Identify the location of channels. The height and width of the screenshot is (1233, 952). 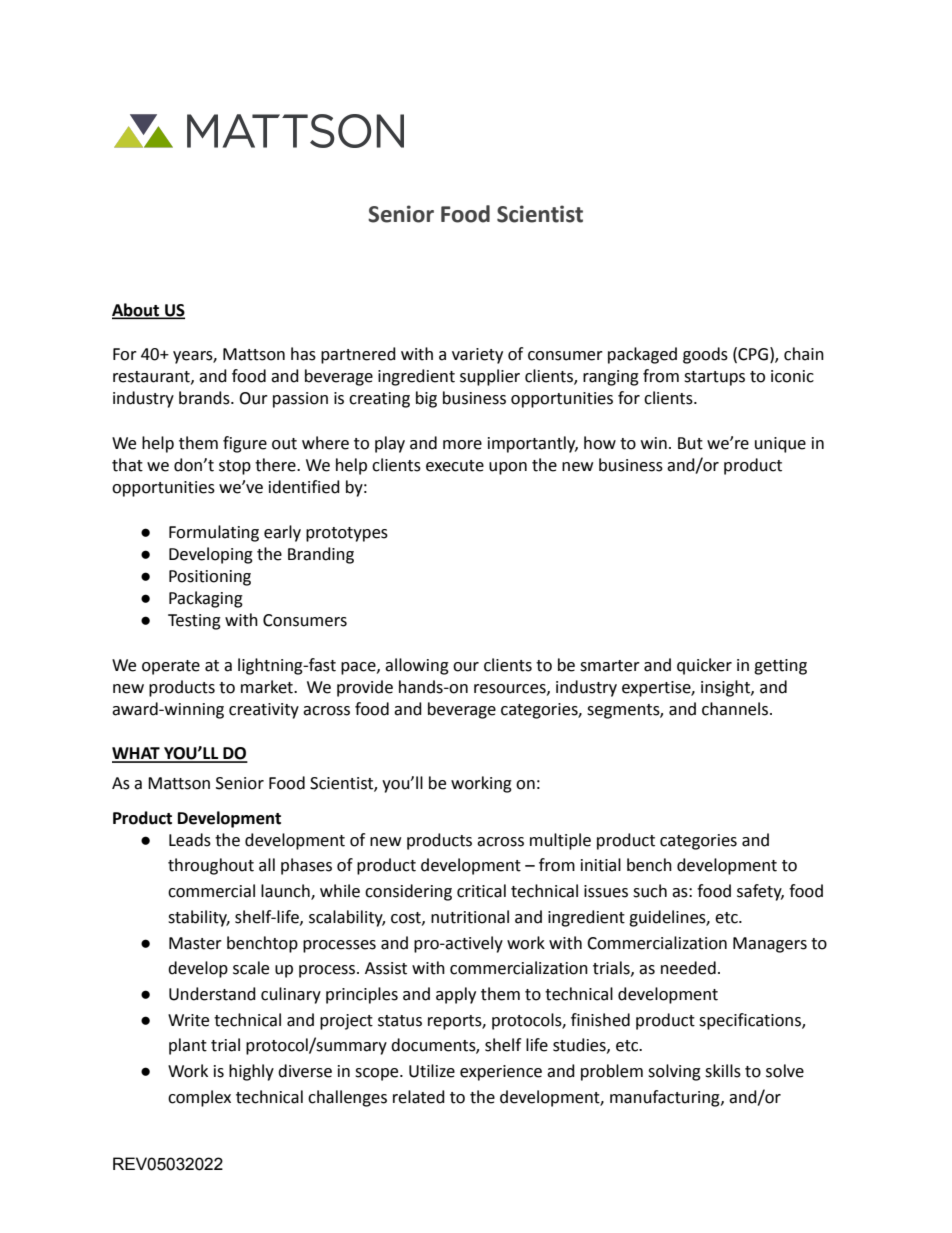
(735, 709).
